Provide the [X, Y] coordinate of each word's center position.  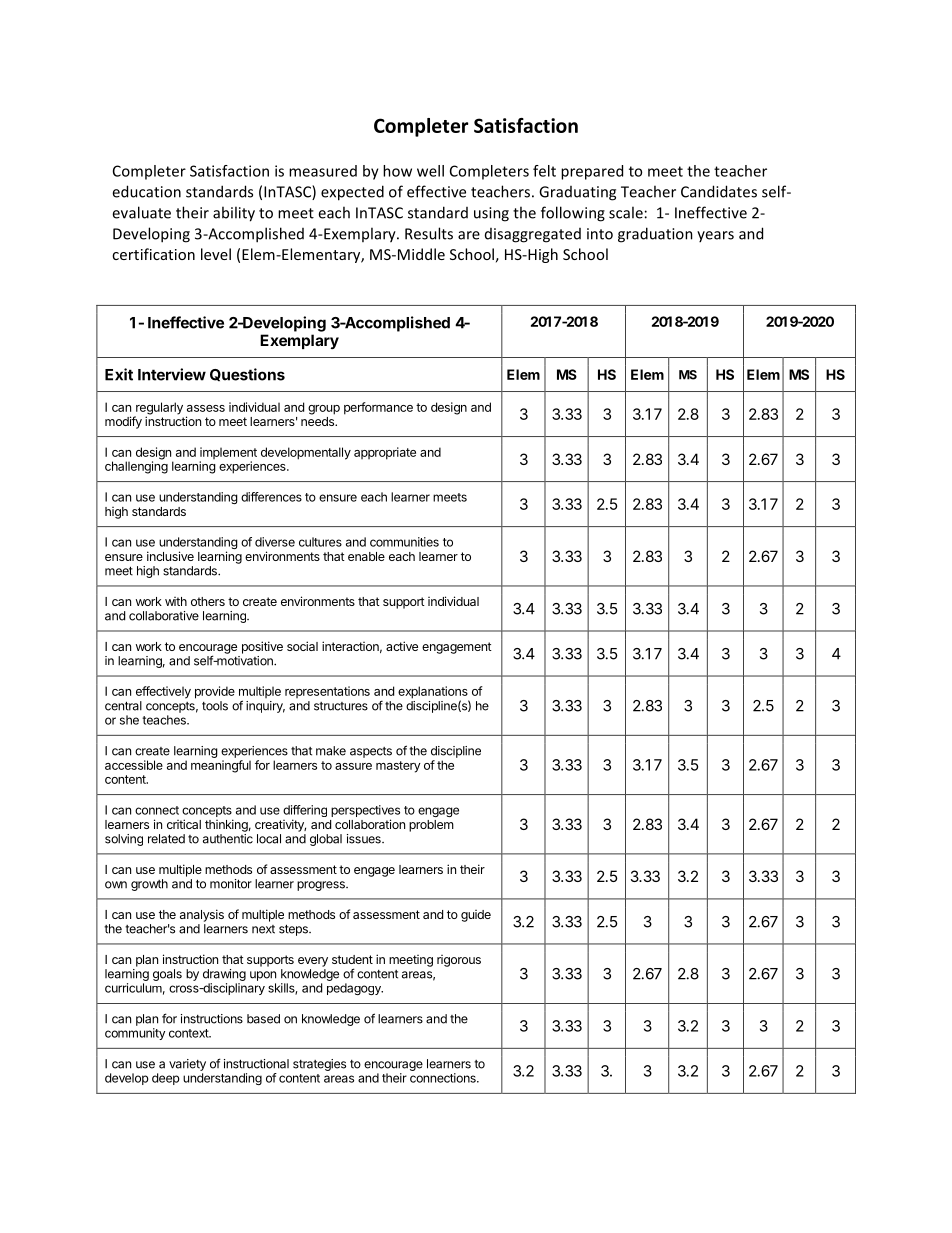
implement [228, 454]
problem [431, 826]
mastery [398, 767]
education [146, 191]
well [430, 171]
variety [187, 1065]
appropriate [385, 453]
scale [626, 212]
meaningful [221, 766]
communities [404, 542]
